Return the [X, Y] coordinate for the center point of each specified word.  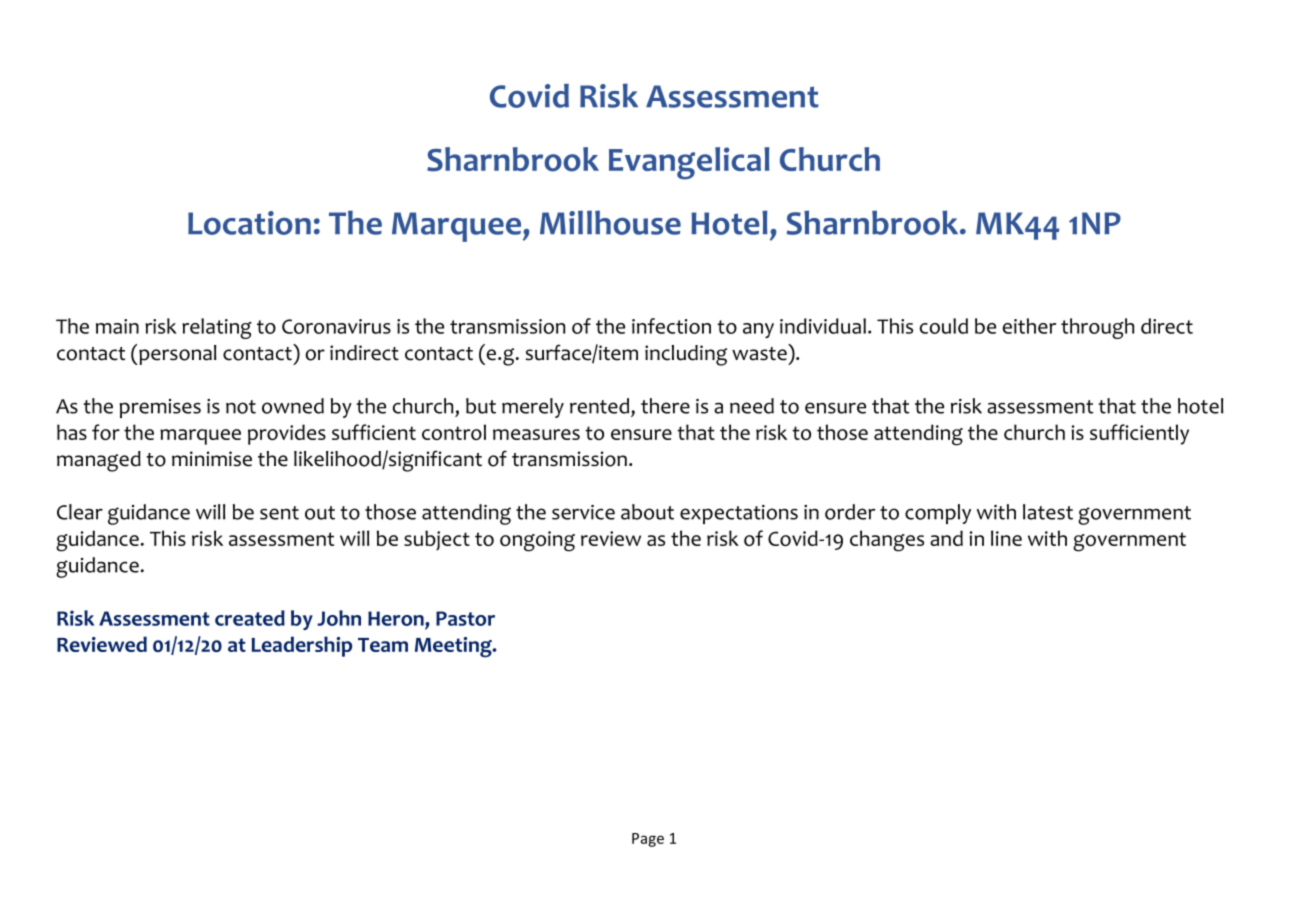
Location [249, 223]
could [944, 326]
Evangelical [689, 163]
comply [938, 514]
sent [279, 513]
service [583, 512]
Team [383, 645]
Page [648, 840]
